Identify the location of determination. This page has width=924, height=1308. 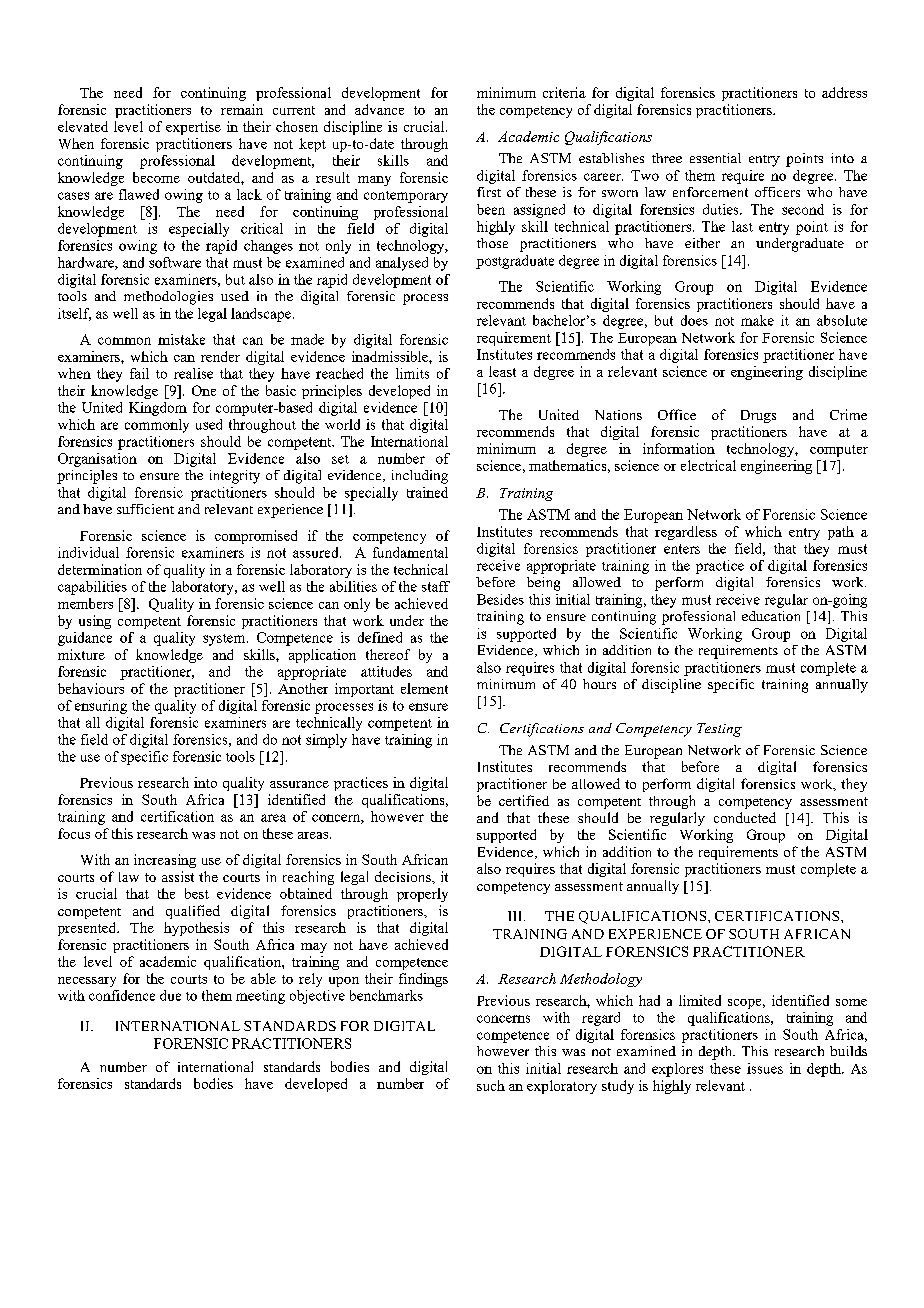
(100, 569).
